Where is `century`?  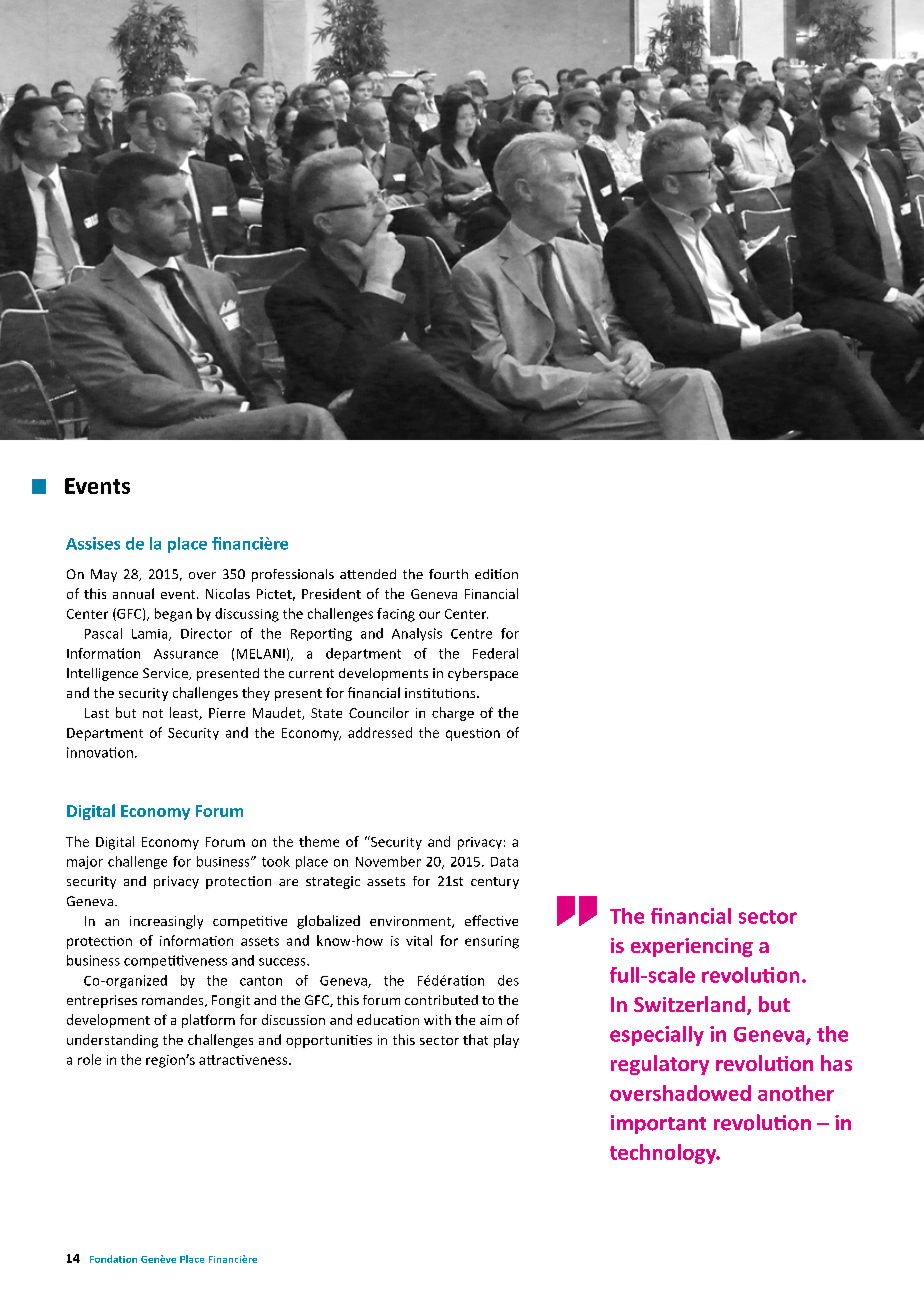
century is located at coordinates (495, 883).
